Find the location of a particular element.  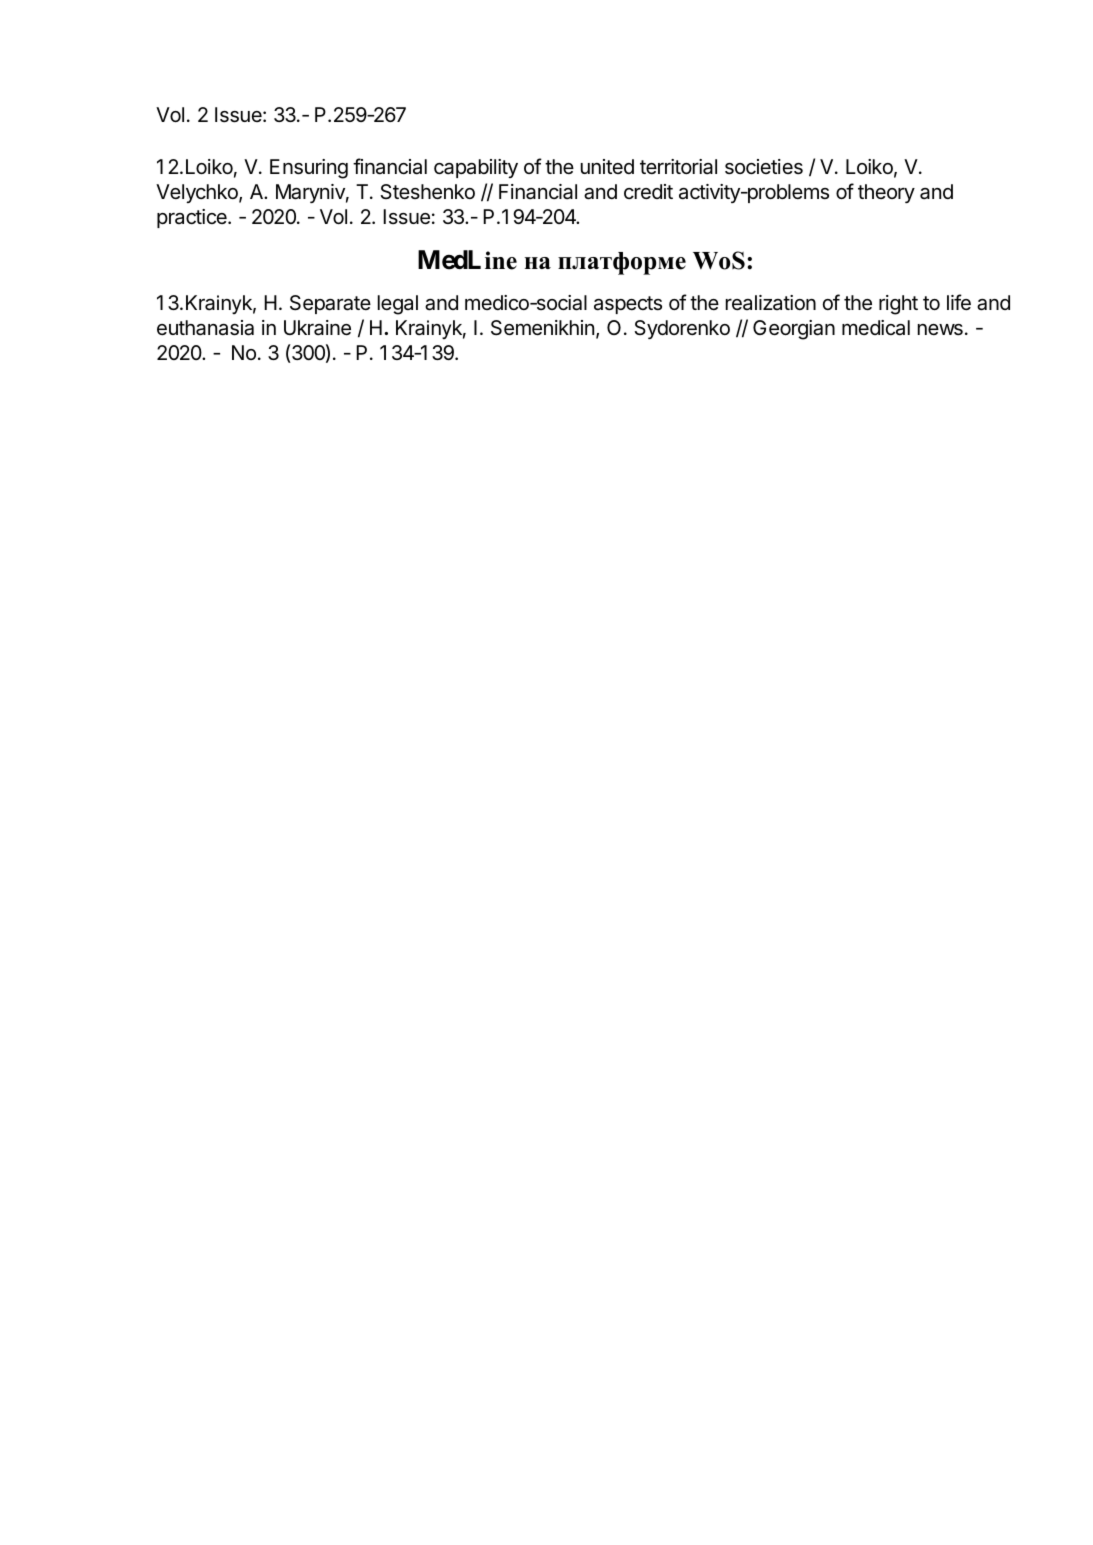

Ensuring is located at coordinates (309, 169).
